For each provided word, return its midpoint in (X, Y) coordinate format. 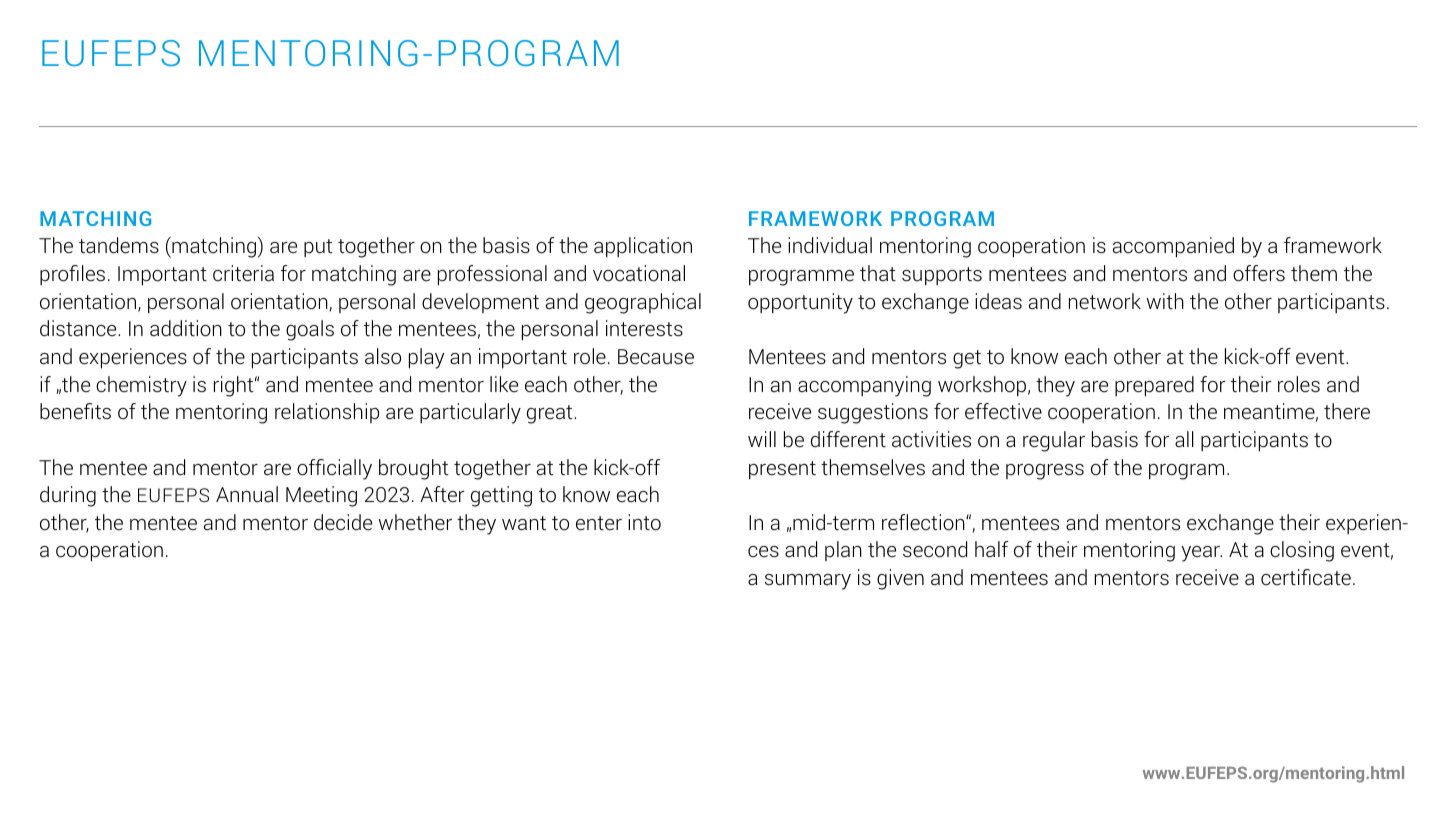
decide (343, 522)
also (383, 356)
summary (808, 582)
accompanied (1173, 247)
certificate (1306, 577)
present (782, 470)
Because (656, 357)
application (643, 247)
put (318, 248)
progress (1045, 472)
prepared (1154, 386)
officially (334, 469)
